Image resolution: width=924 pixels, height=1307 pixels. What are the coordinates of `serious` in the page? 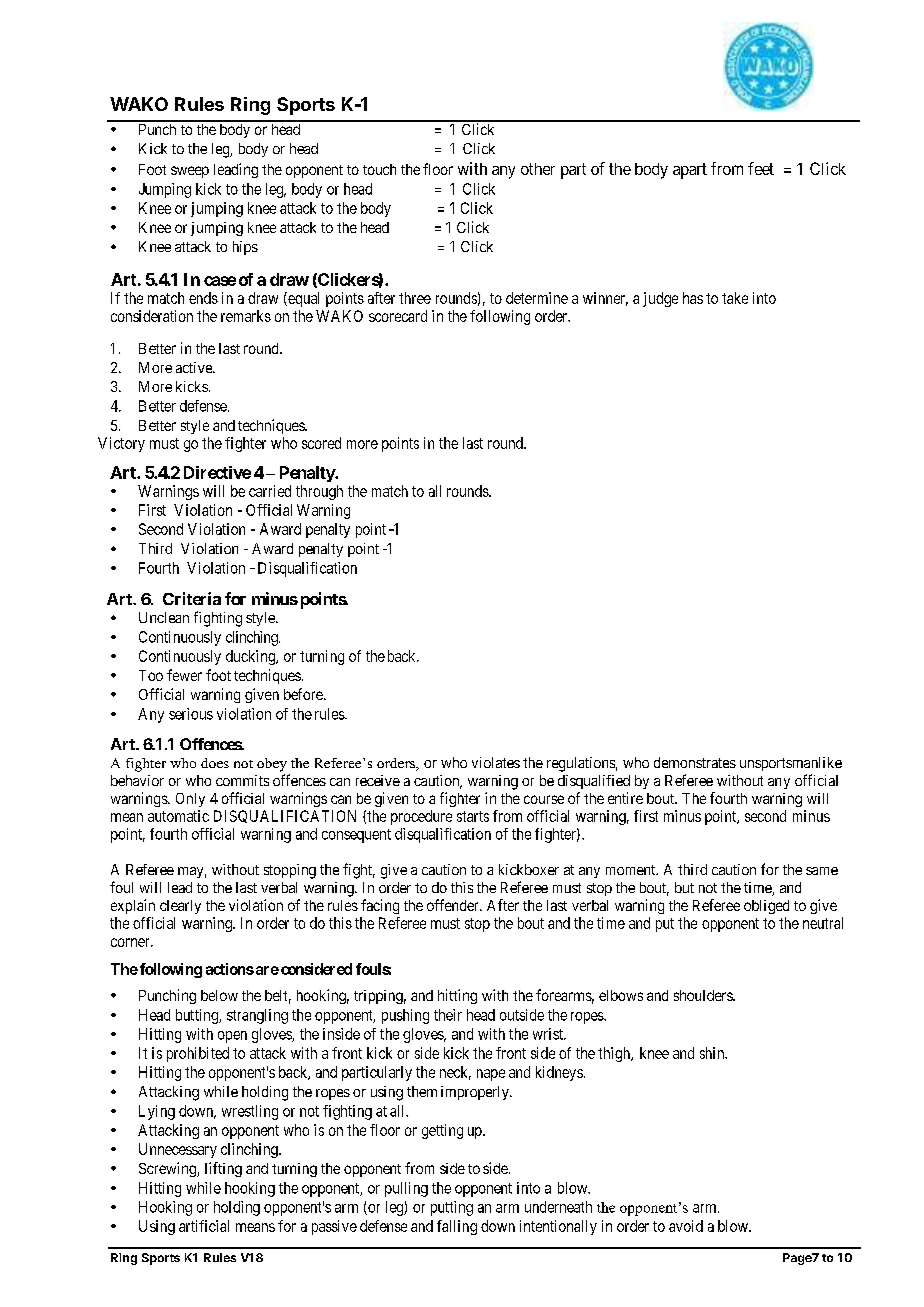 It's located at (191, 714).
